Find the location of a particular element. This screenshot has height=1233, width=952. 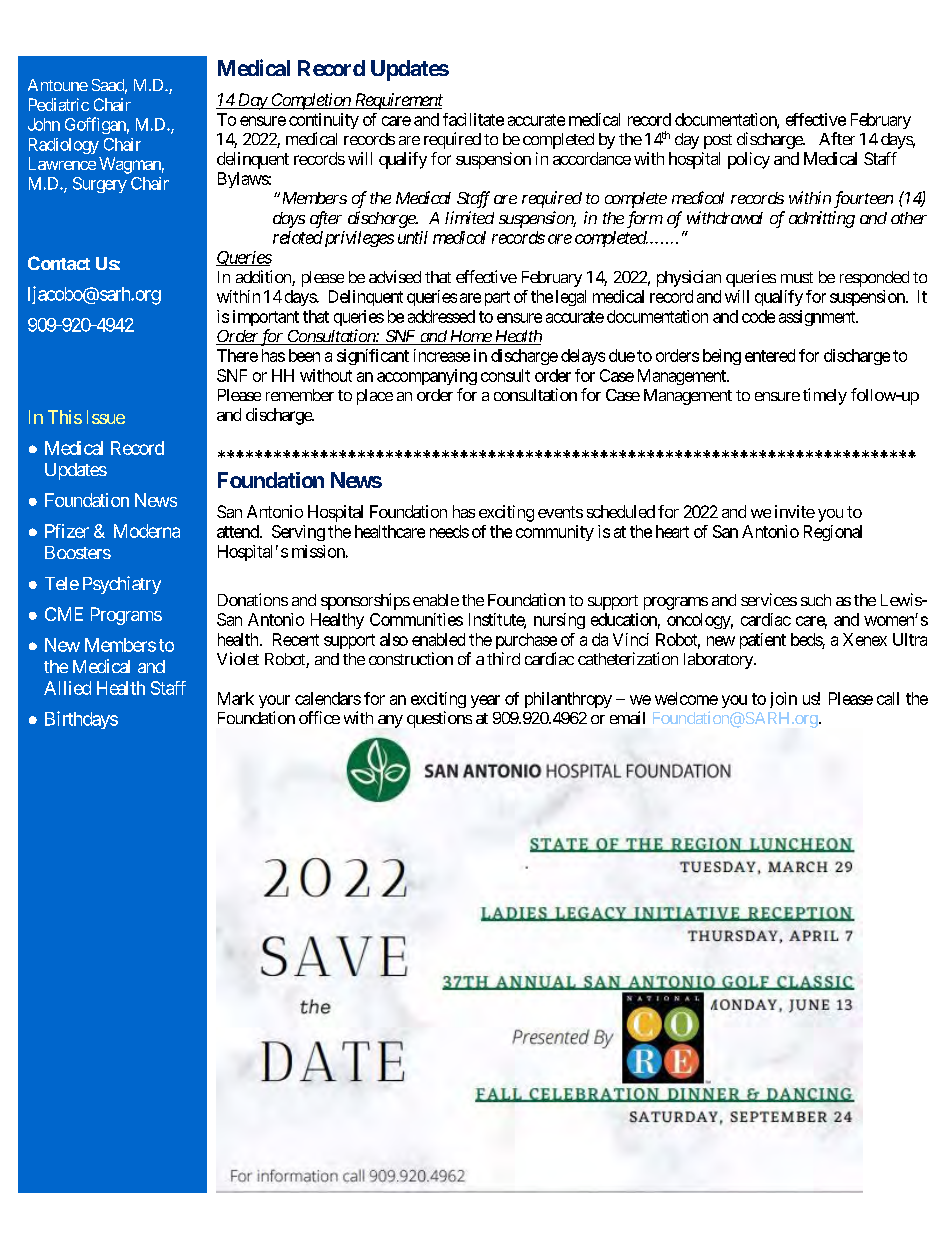

Pediatric is located at coordinates (59, 104).
